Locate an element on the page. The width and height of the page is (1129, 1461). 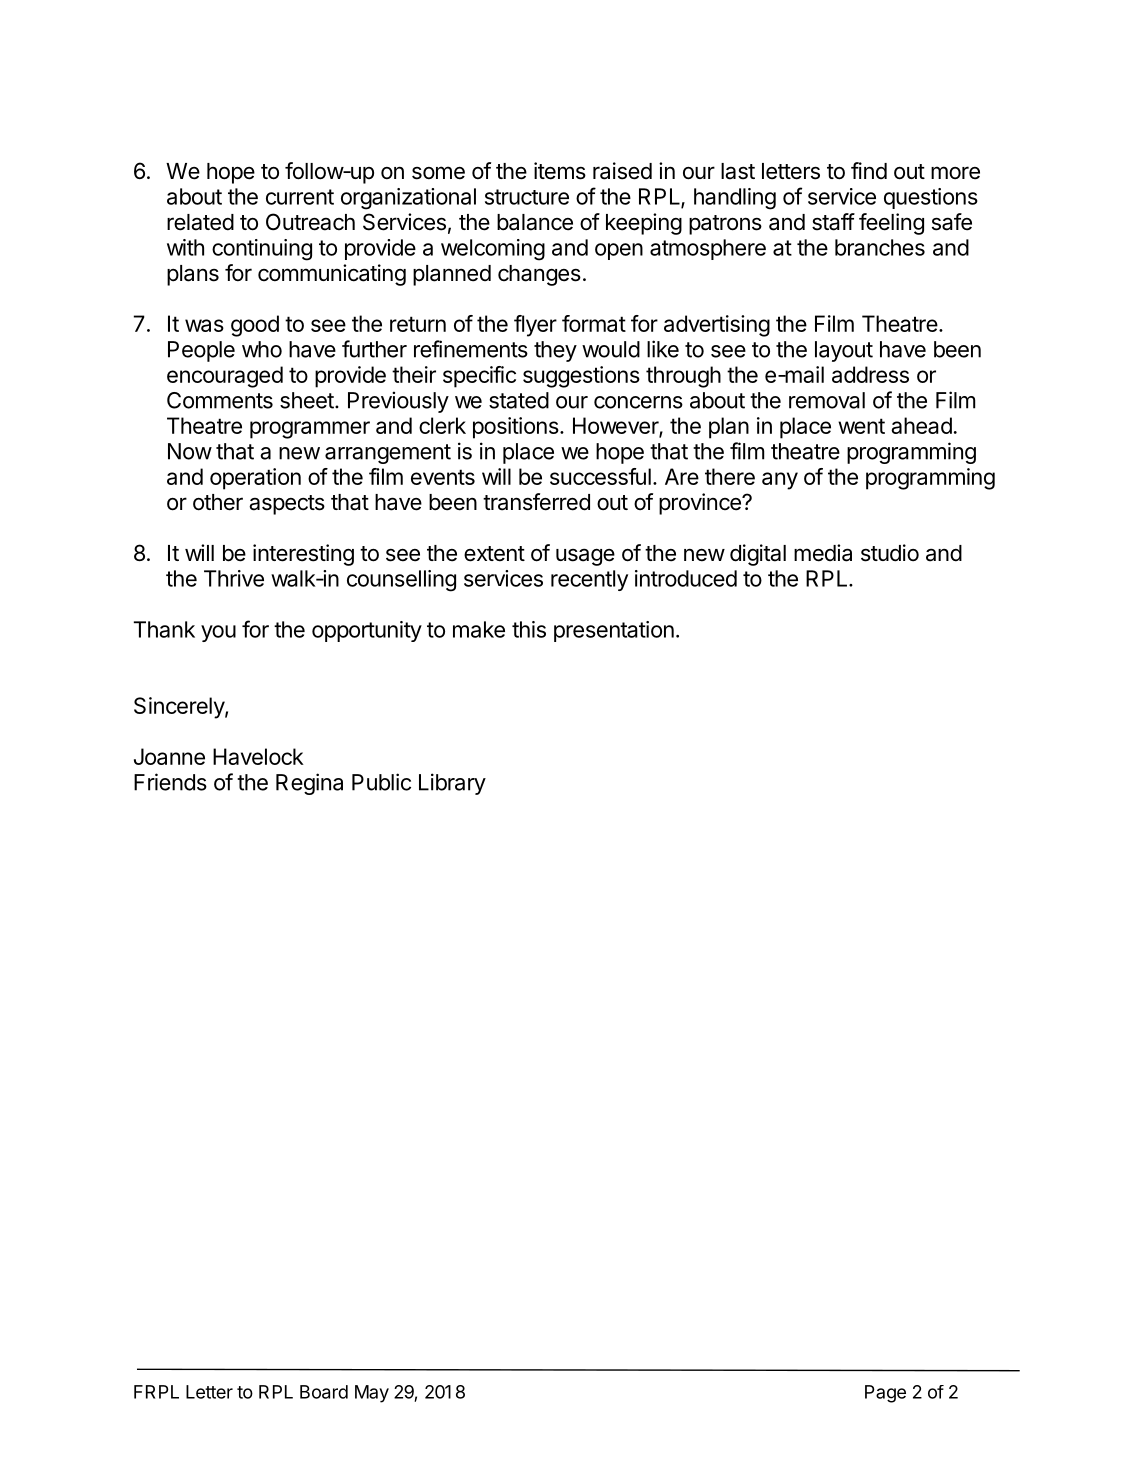
Library is located at coordinates (452, 784).
